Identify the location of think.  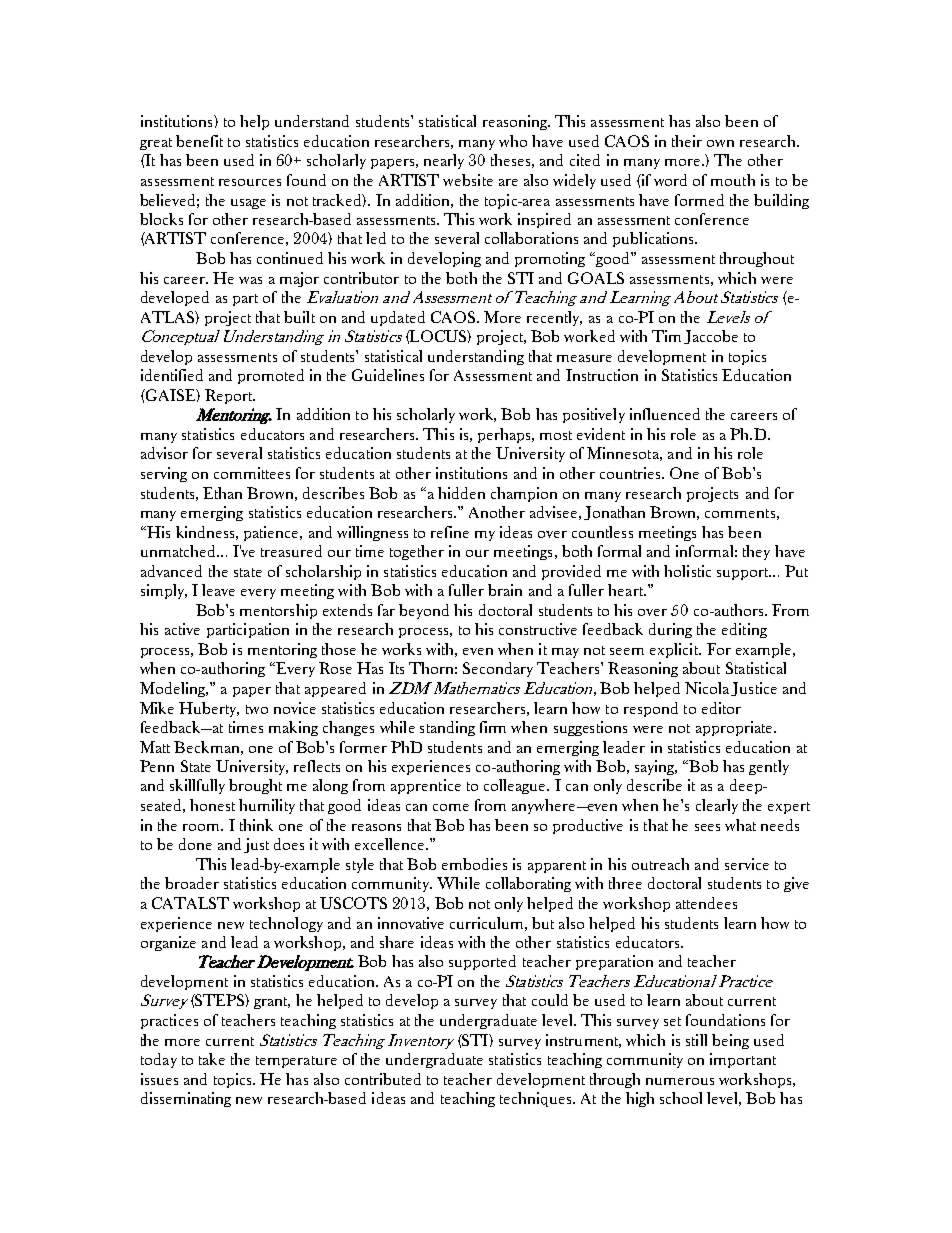
(256, 825).
